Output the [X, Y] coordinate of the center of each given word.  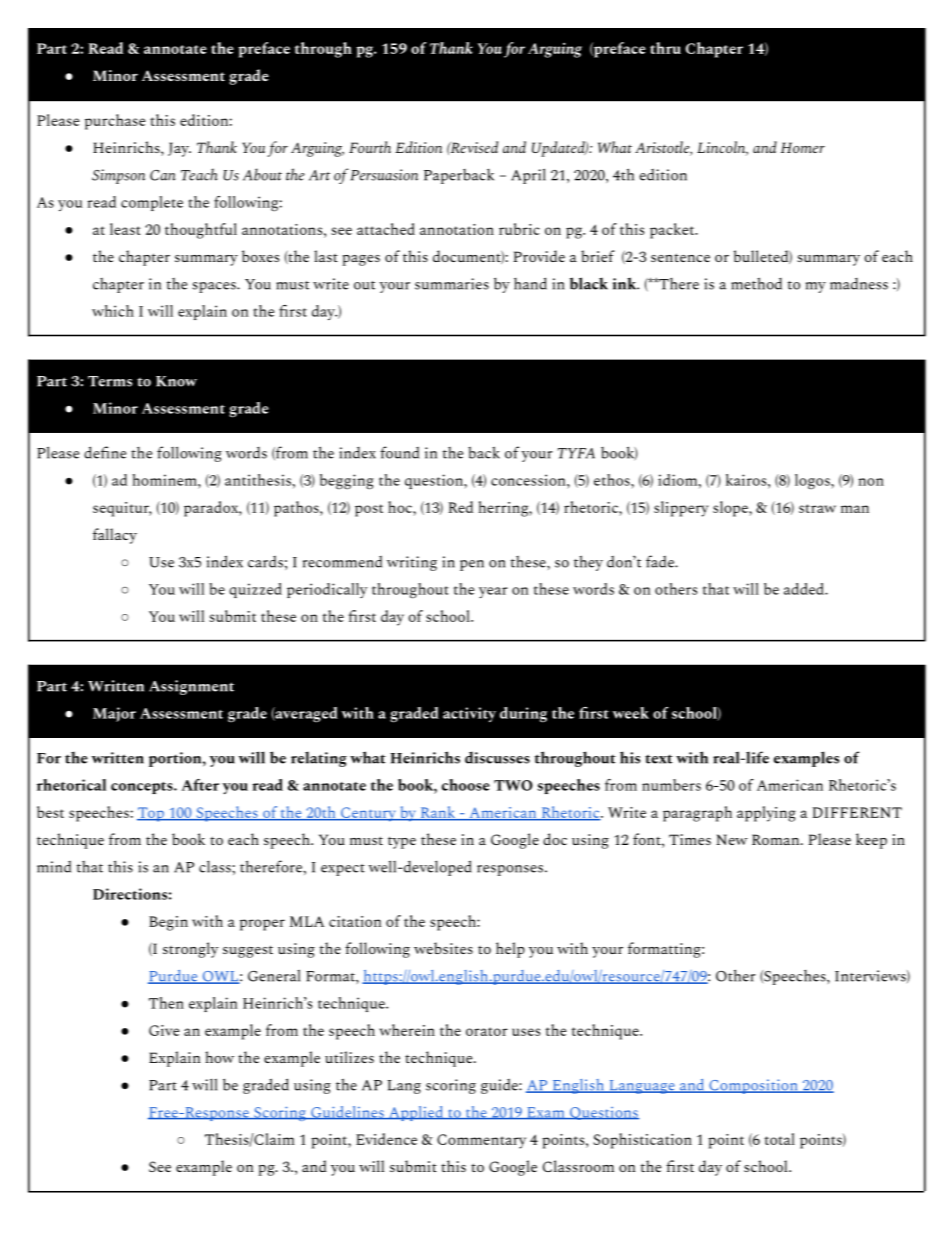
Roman [777, 839]
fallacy [115, 536]
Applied [416, 1113]
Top [151, 814]
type [402, 842]
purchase [115, 122]
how [220, 1057]
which [113, 311]
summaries [452, 284]
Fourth [370, 147]
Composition [753, 1086]
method [756, 283]
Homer [803, 147]
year [493, 592]
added [805, 589]
